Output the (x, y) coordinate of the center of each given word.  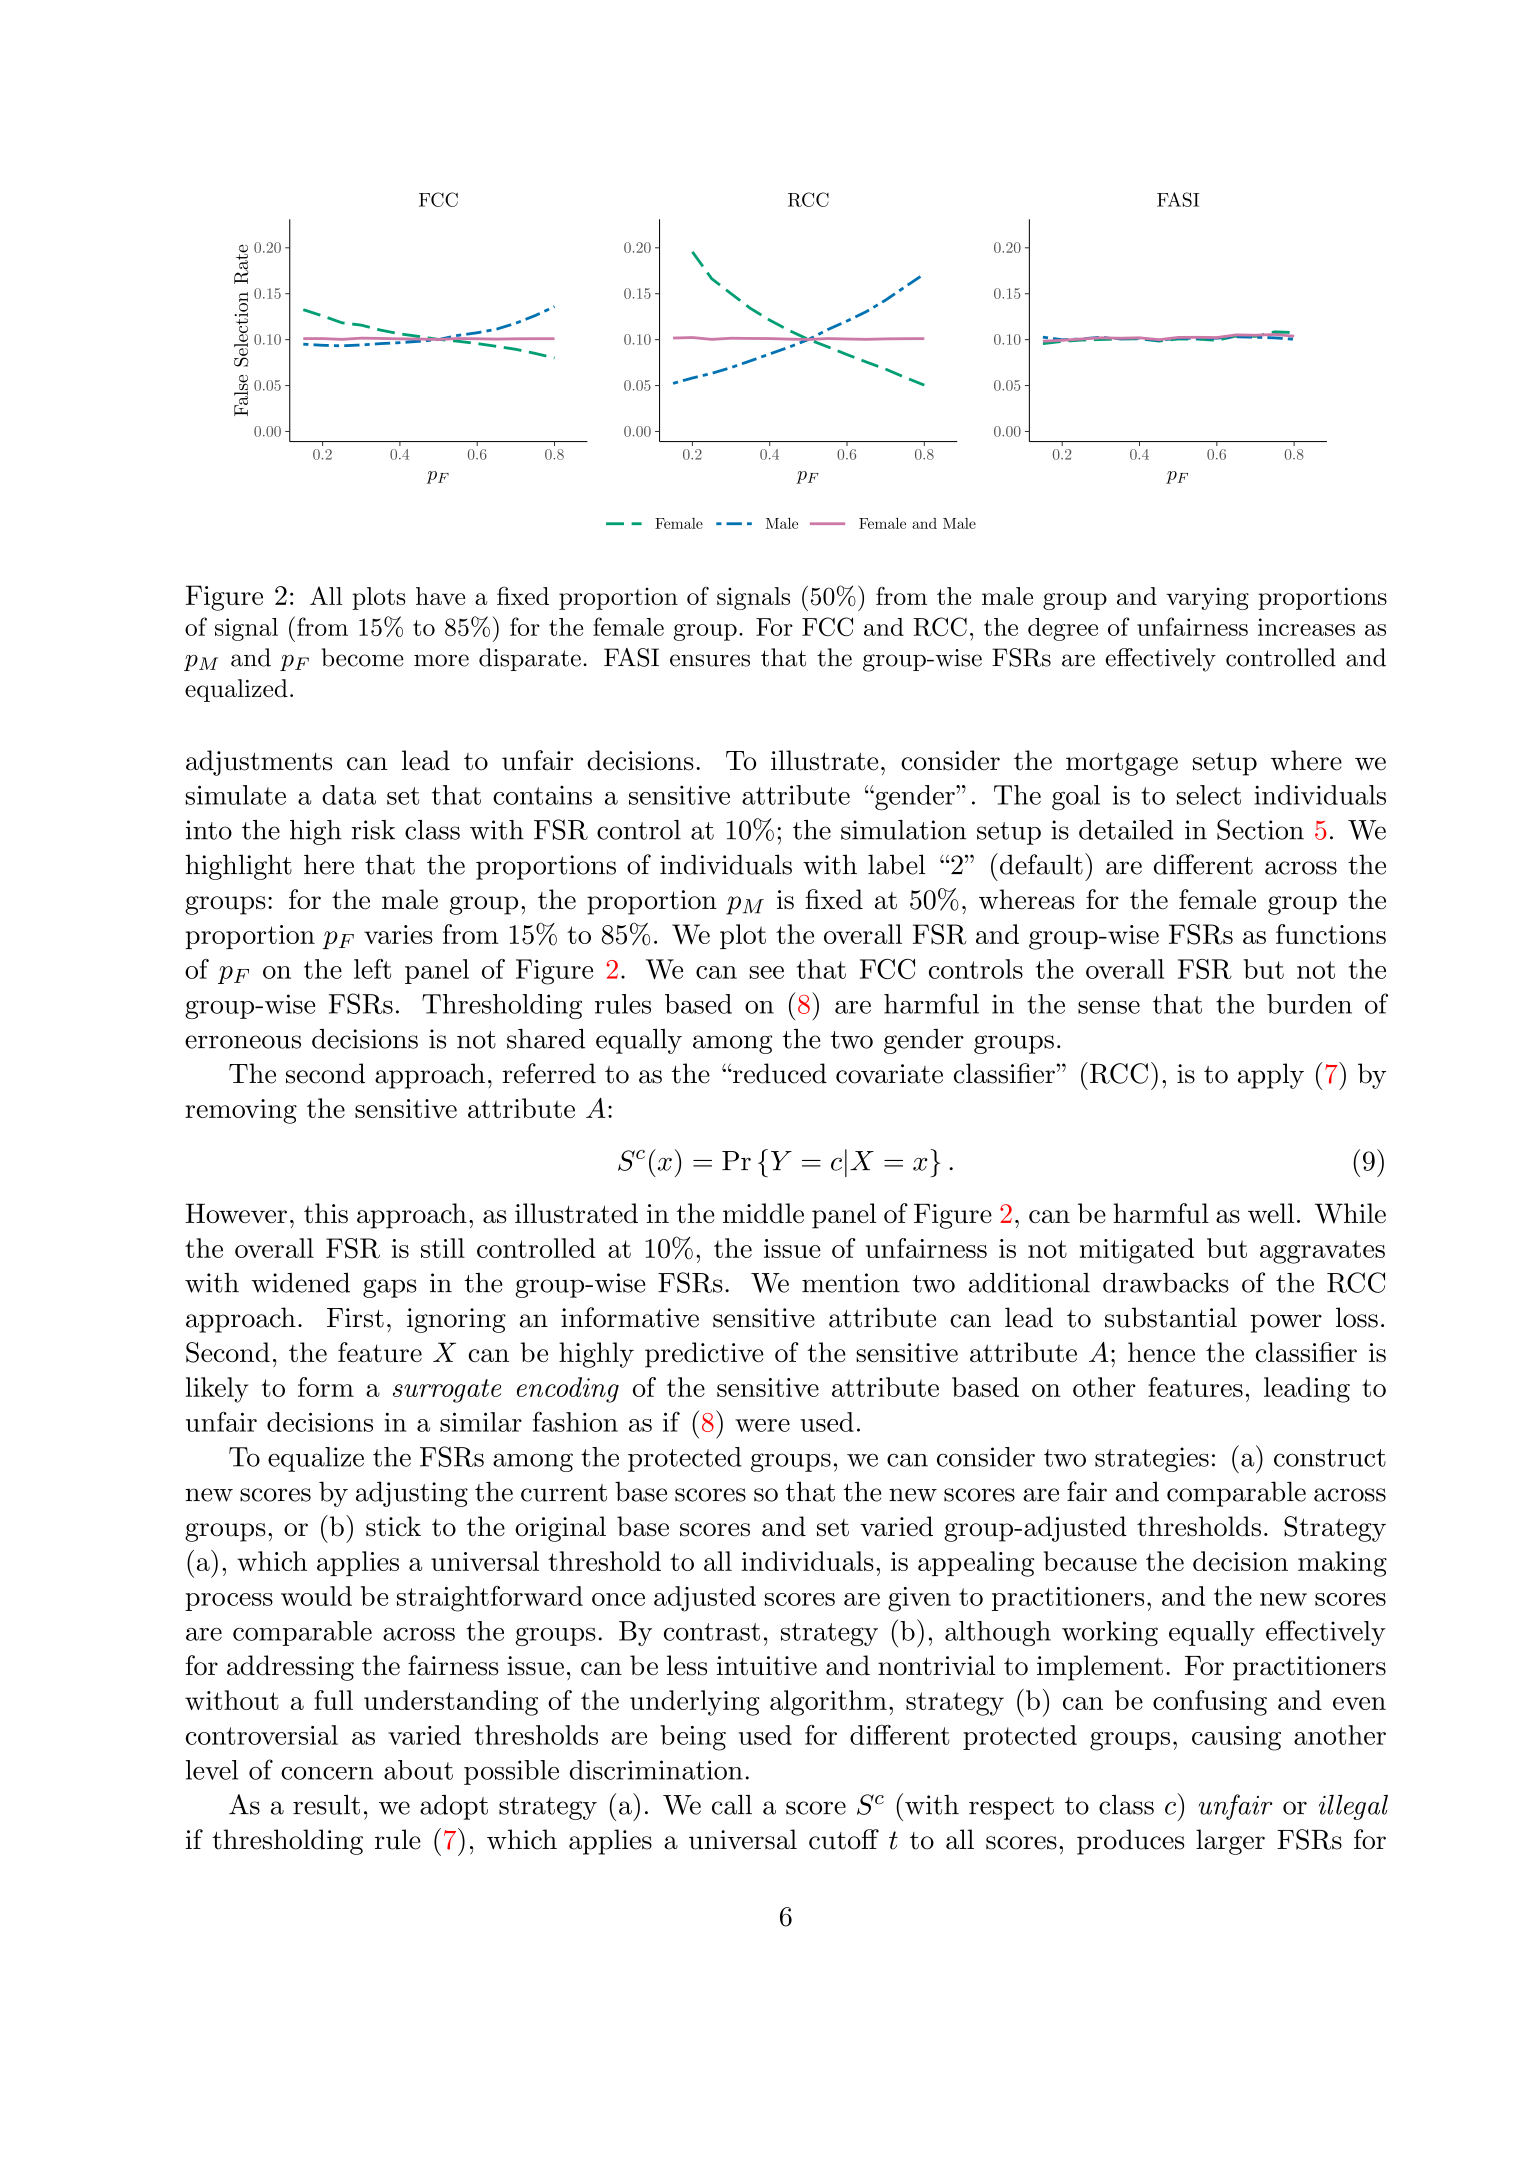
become (362, 657)
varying (1207, 599)
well (1271, 1213)
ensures (710, 660)
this (326, 1213)
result (326, 1804)
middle (763, 1213)
